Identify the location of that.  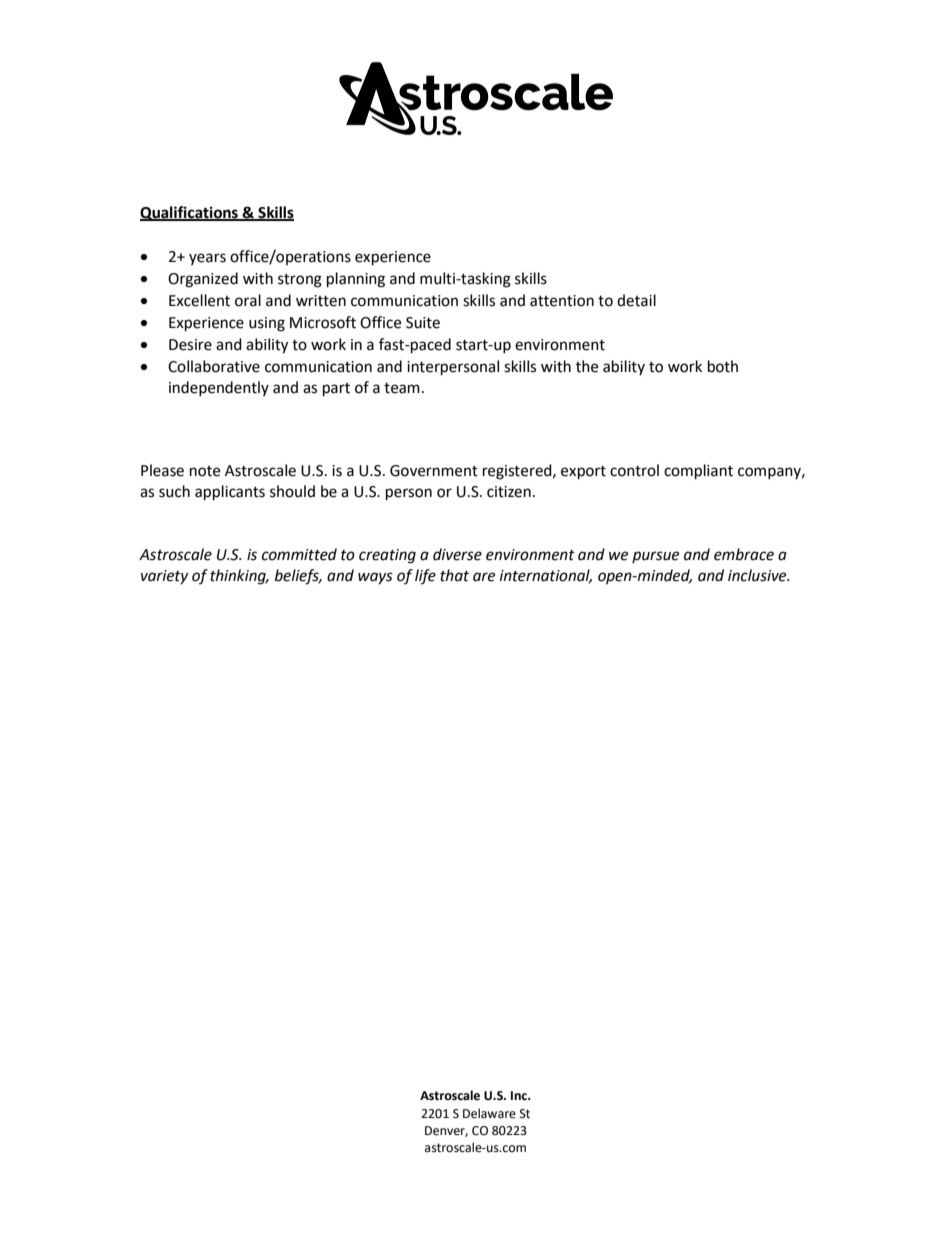
(454, 575).
